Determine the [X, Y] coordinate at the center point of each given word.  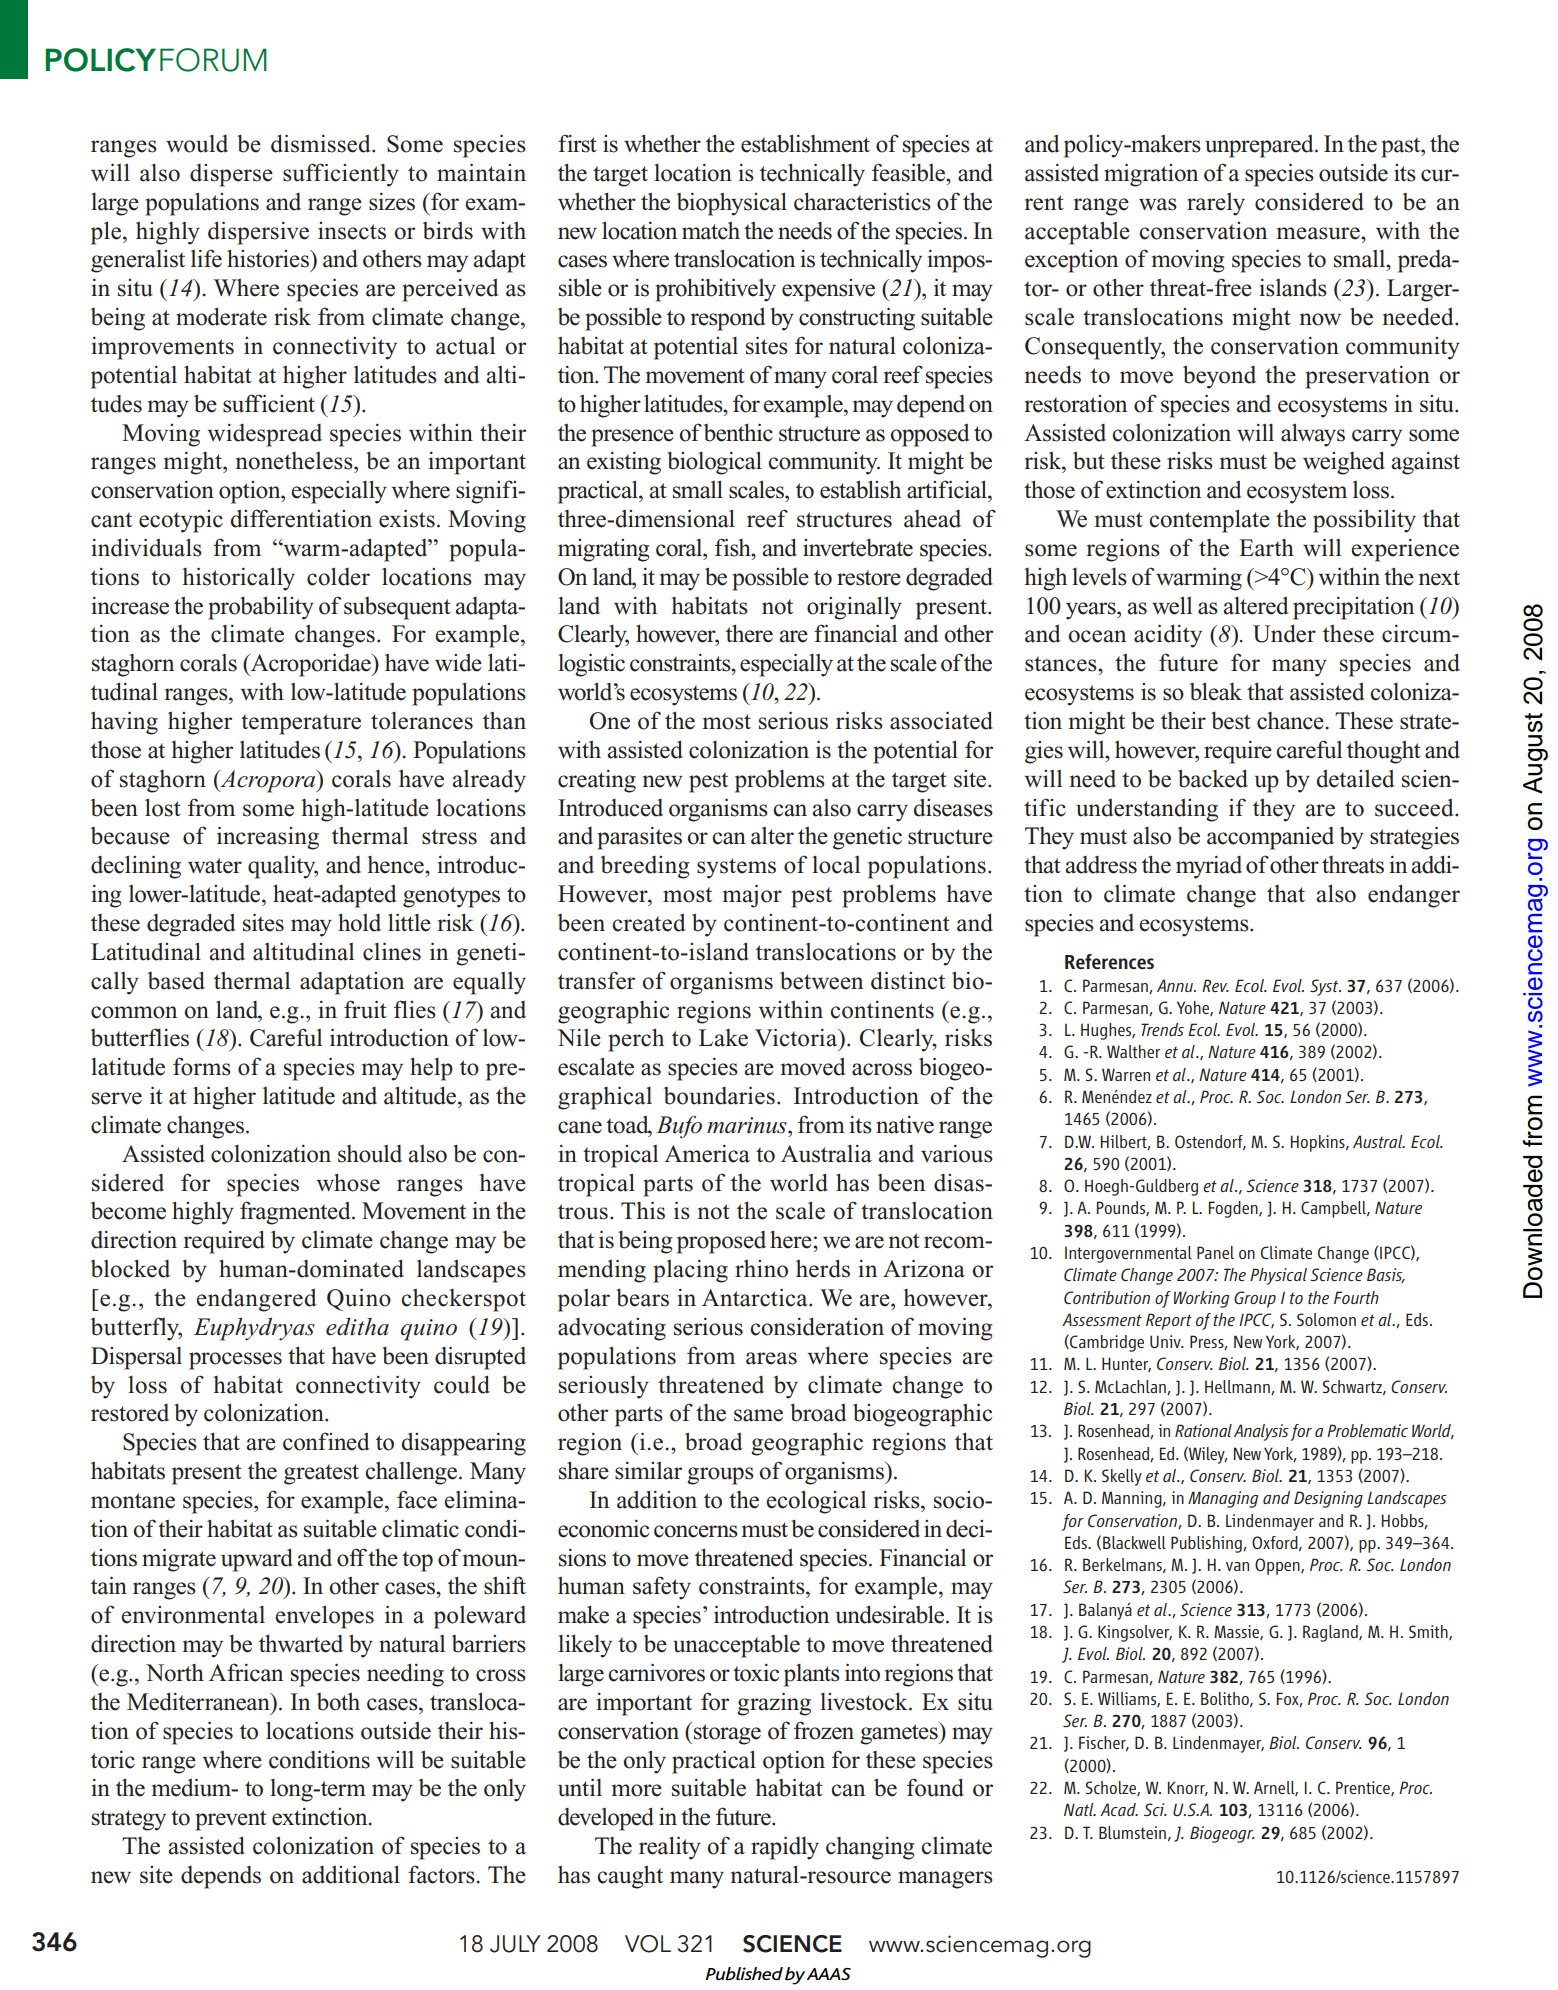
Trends [1162, 1029]
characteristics [862, 201]
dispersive [258, 233]
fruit [365, 1009]
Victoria [797, 1037]
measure [1319, 233]
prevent [231, 1820]
